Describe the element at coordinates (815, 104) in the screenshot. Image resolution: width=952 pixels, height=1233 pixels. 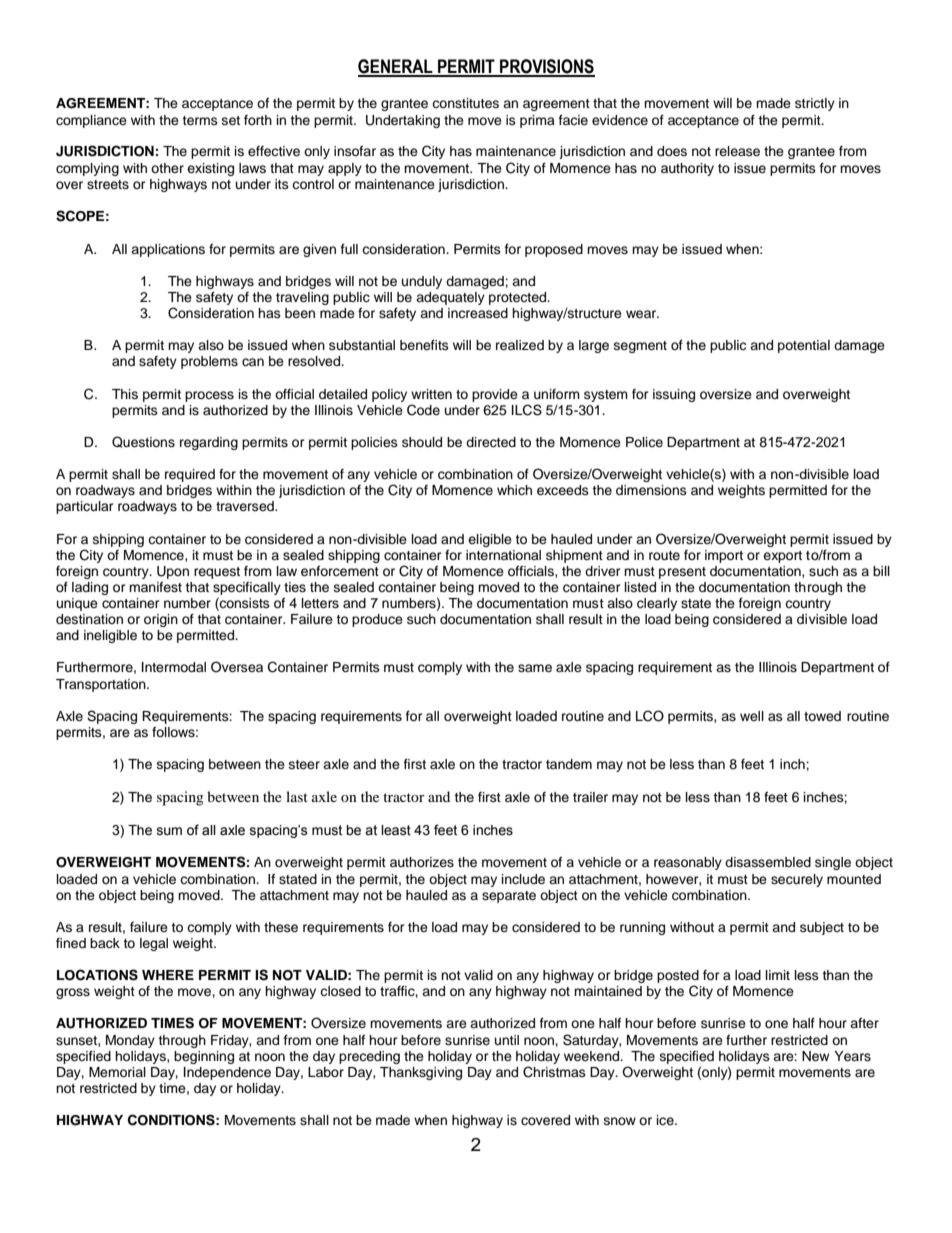
I see `strictly` at that location.
